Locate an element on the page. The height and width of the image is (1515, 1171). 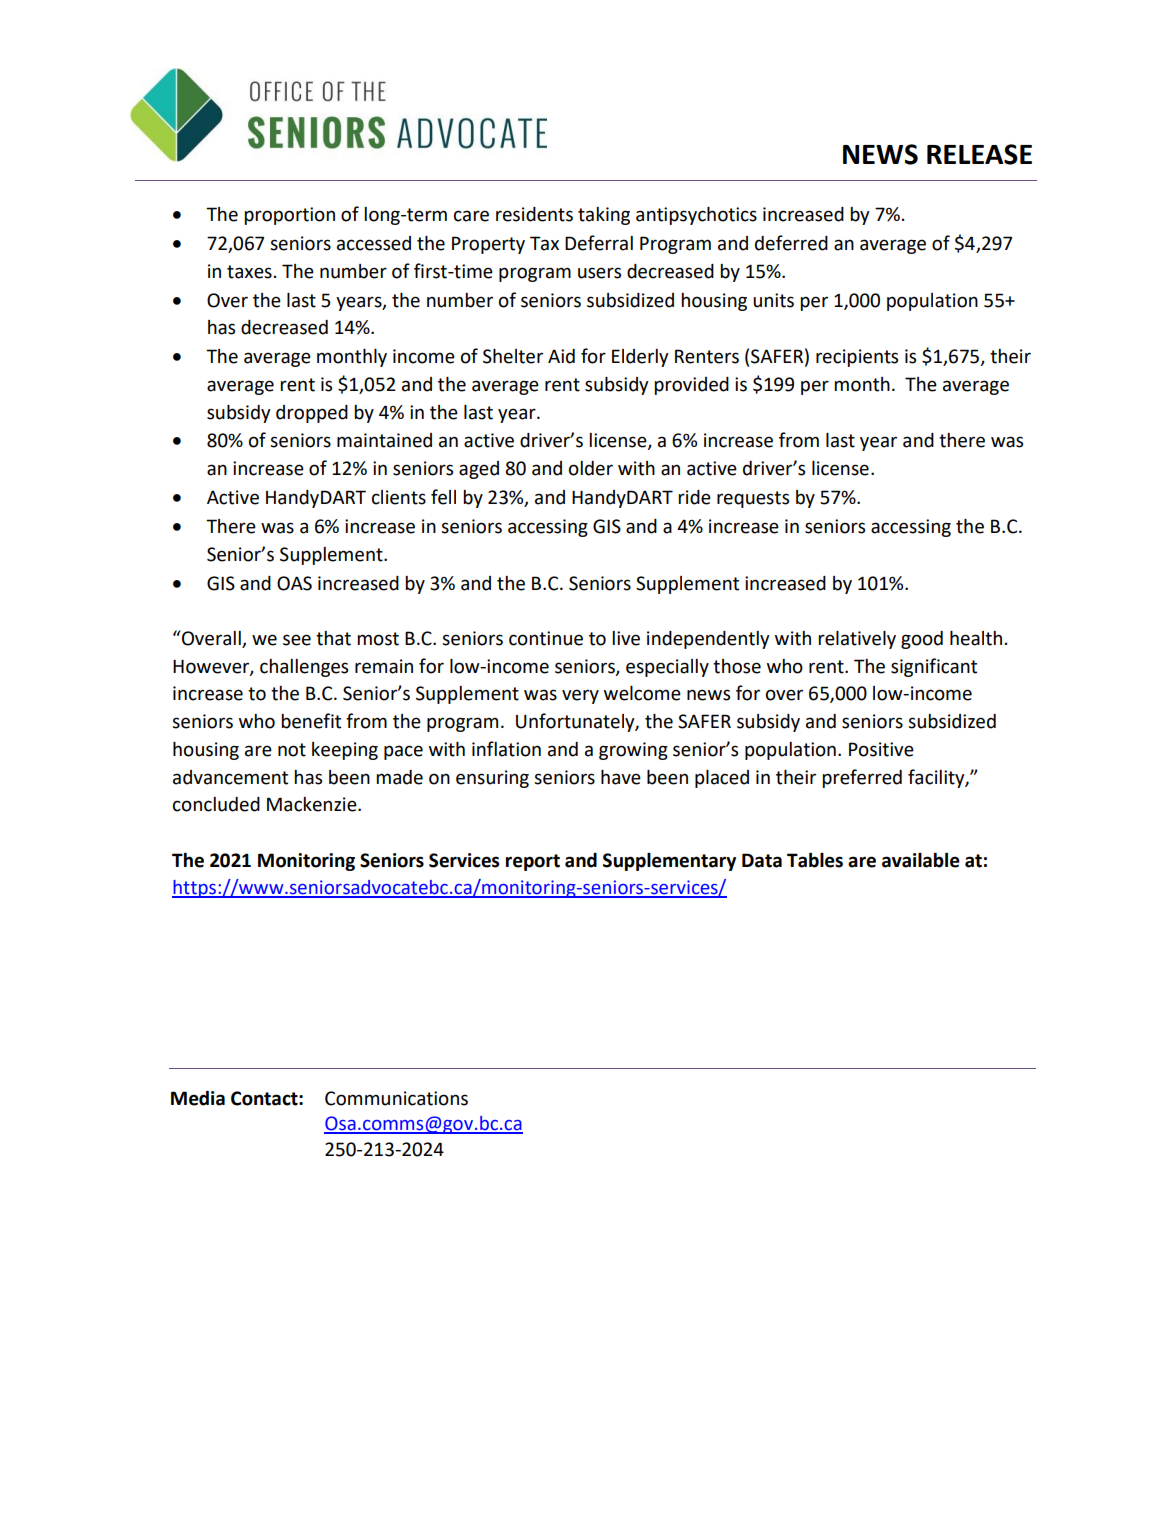
Communications is located at coordinates (396, 1098).
